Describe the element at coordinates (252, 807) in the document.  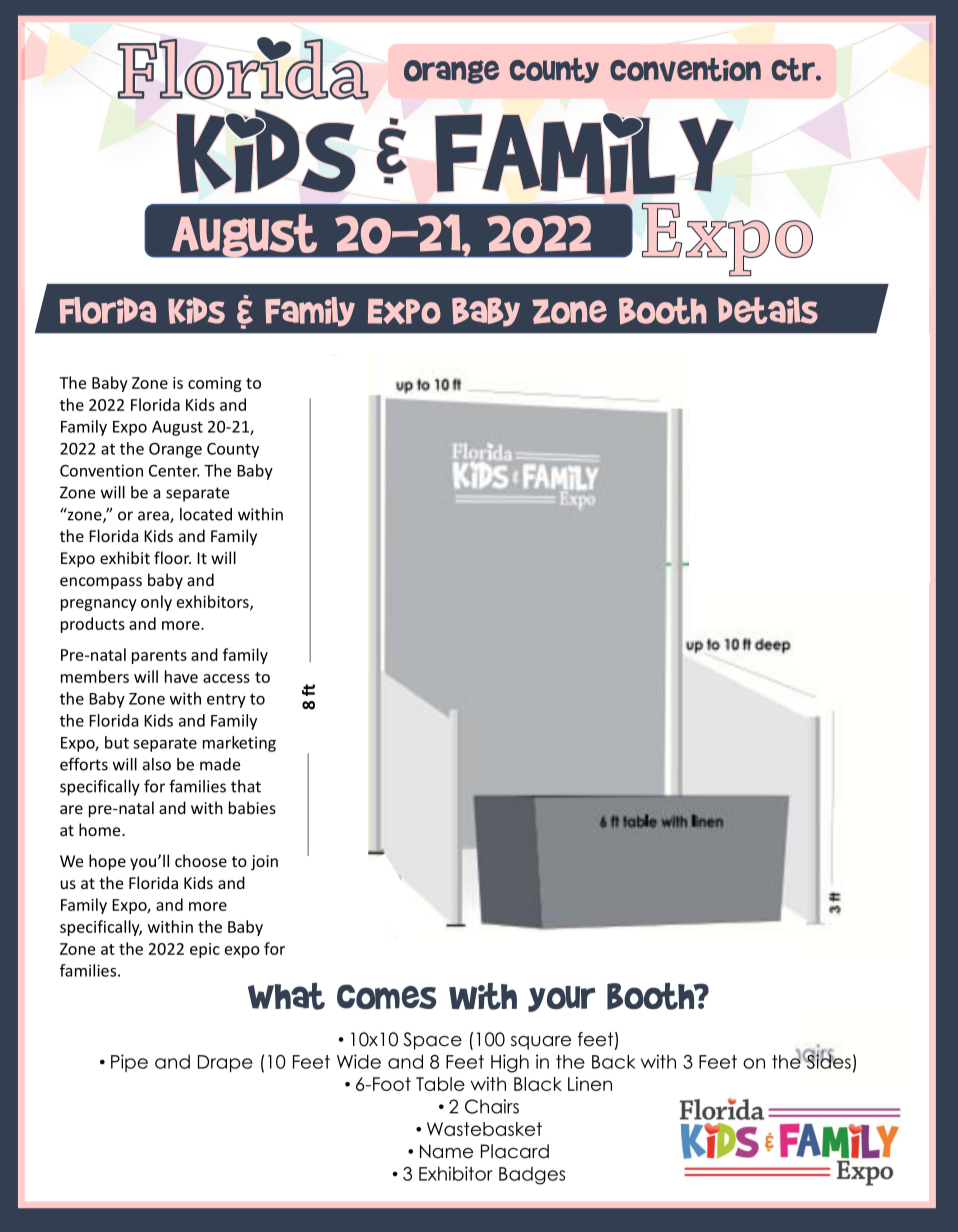
I see `babies` at that location.
